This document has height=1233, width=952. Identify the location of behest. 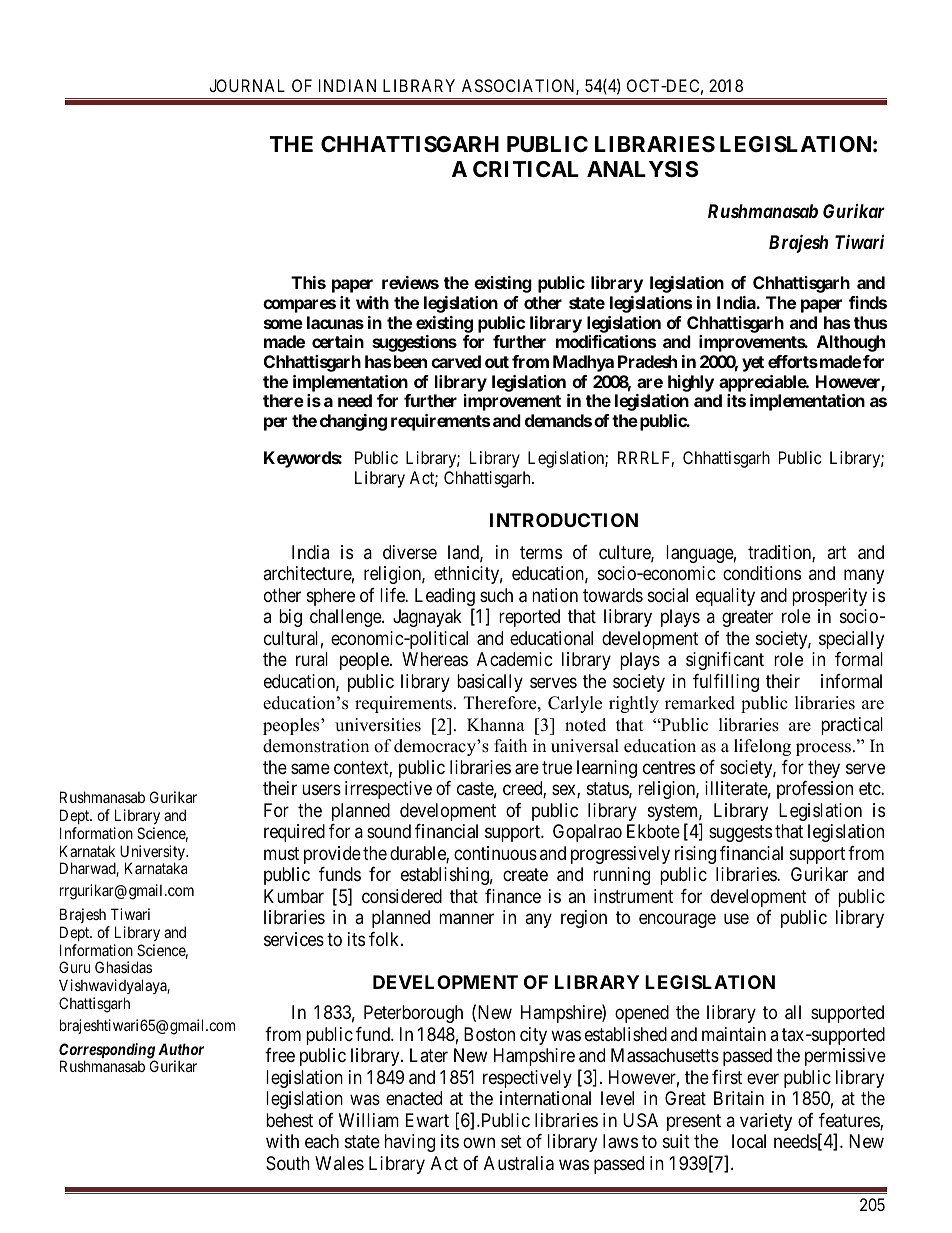
(289, 1120).
